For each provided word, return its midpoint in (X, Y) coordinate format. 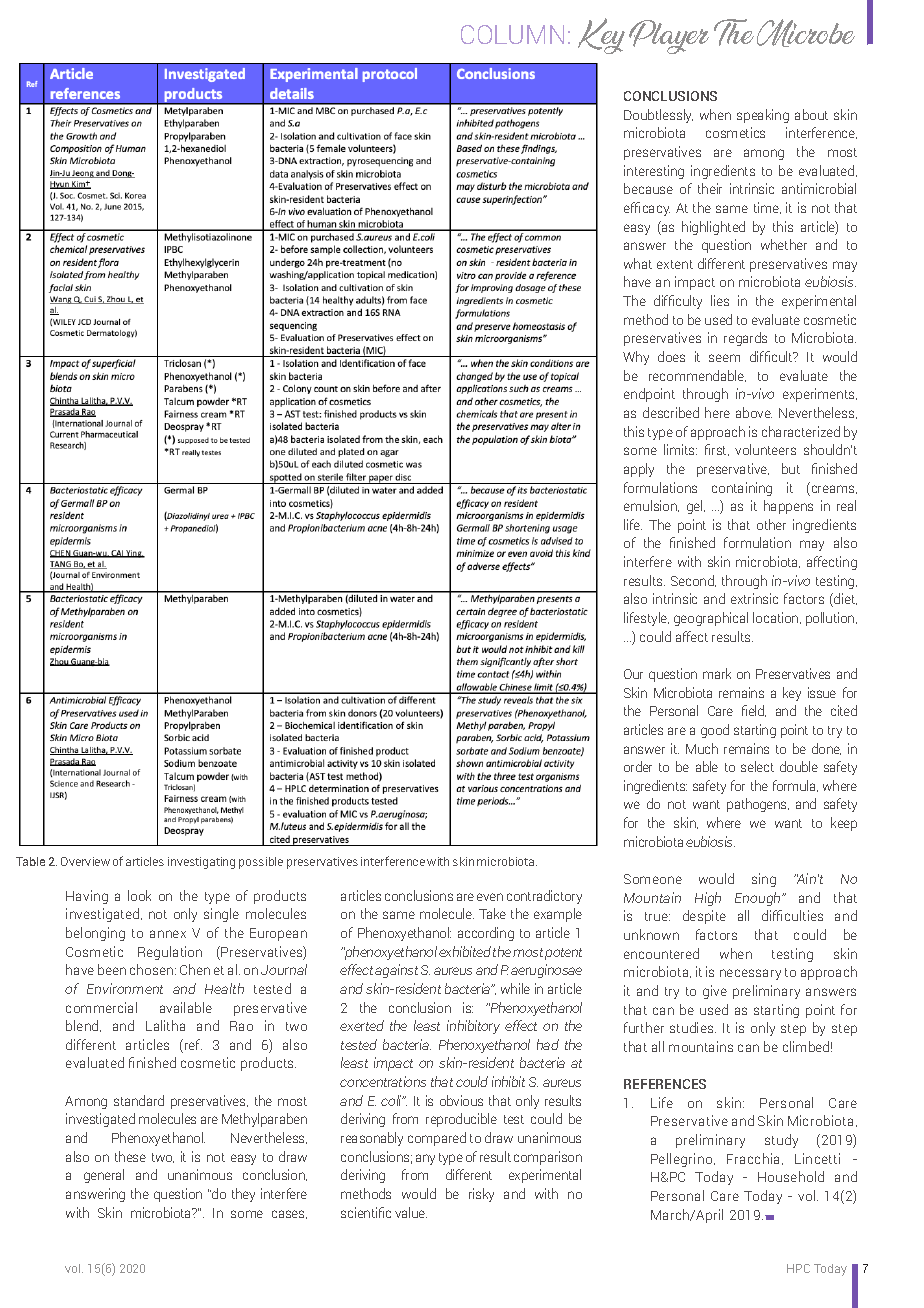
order (638, 766)
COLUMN (512, 34)
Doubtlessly (658, 116)
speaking (763, 116)
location (777, 618)
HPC (798, 1268)
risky (481, 1195)
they (243, 1195)
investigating (201, 863)
